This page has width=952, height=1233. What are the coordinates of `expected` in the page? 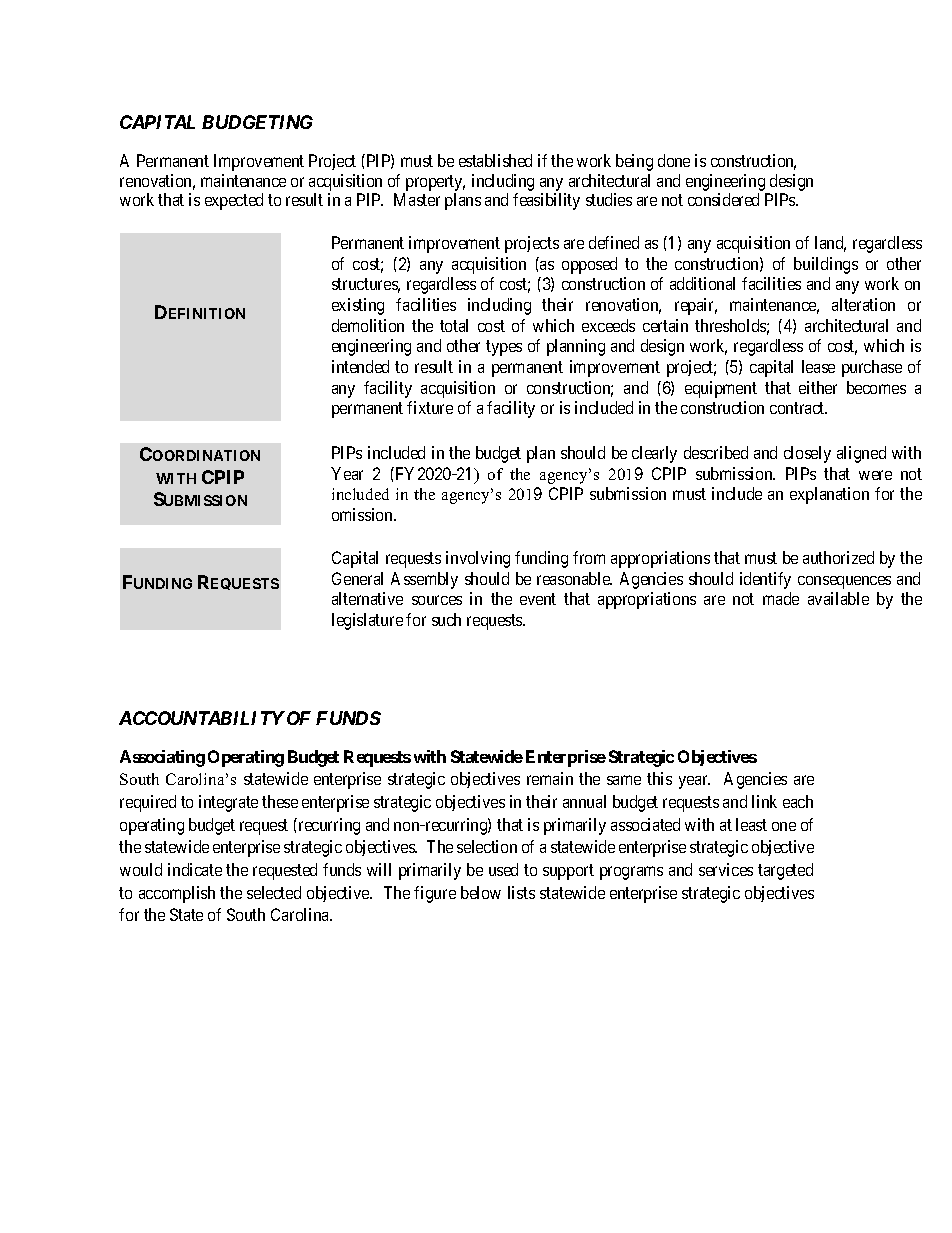 It's located at (234, 201).
